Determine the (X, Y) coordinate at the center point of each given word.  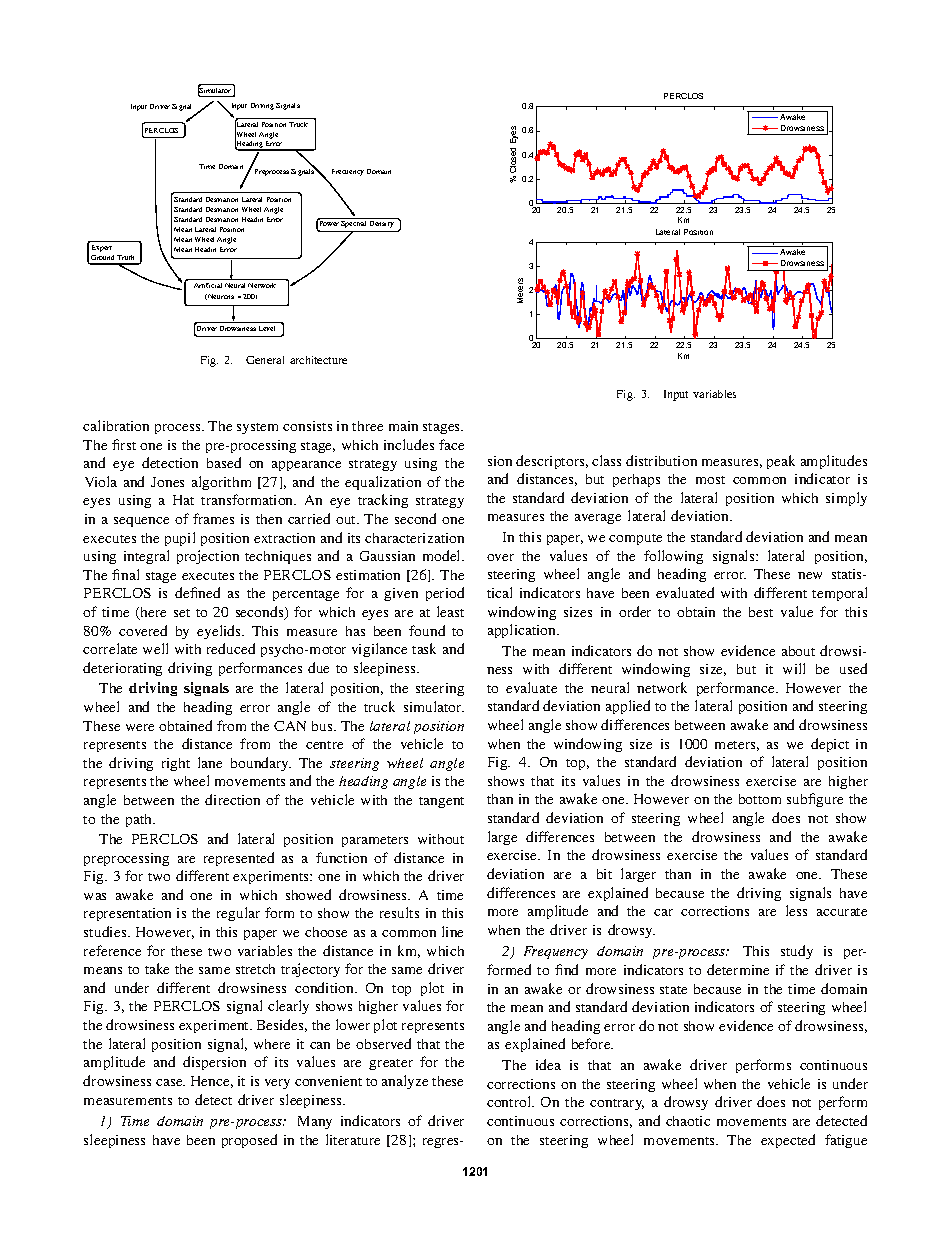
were (140, 727)
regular (238, 914)
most (710, 480)
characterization (414, 538)
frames (213, 518)
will (794, 668)
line (452, 931)
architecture (318, 360)
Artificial (208, 285)
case (170, 1082)
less (796, 910)
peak (781, 462)
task (424, 648)
